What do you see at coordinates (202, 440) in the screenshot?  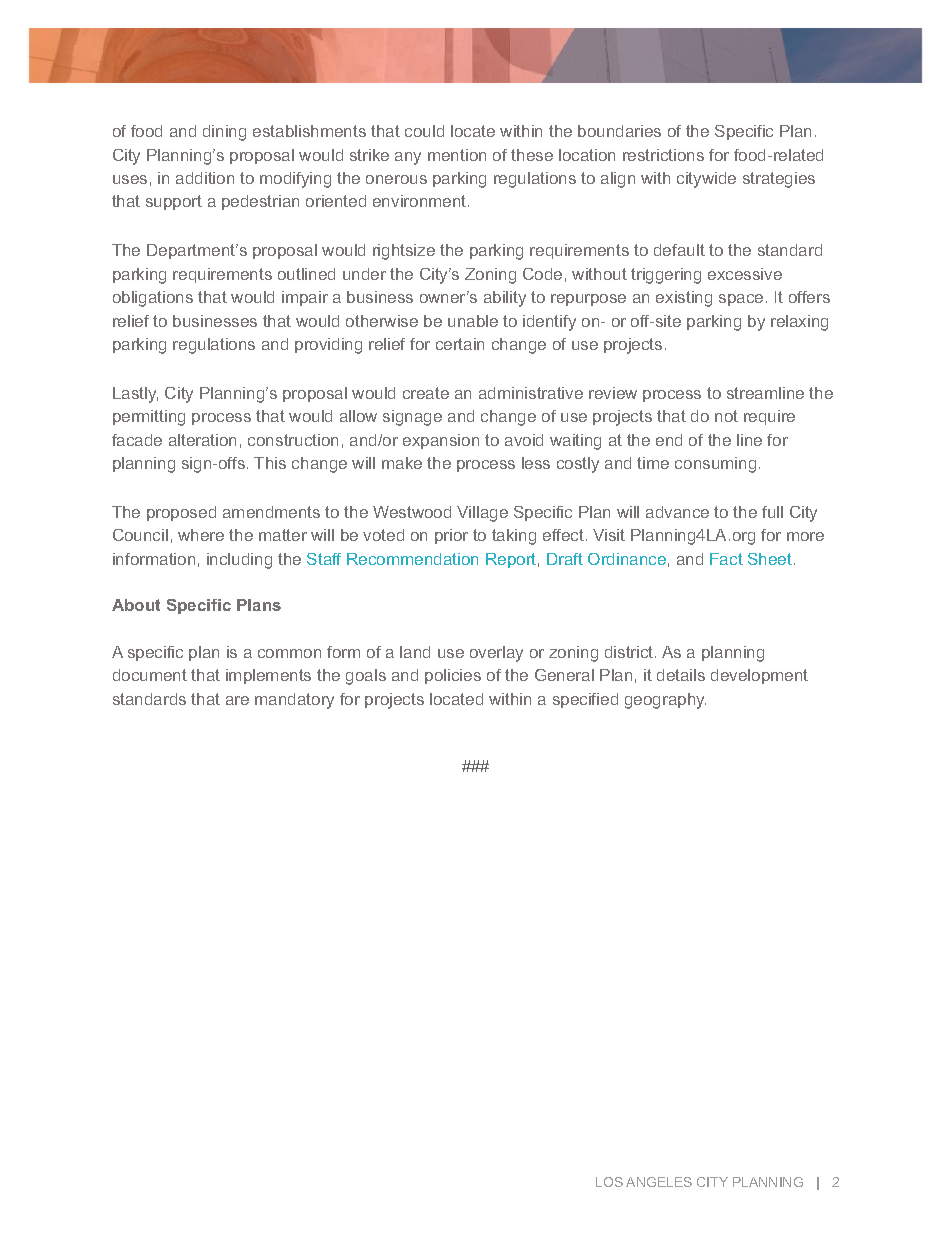 I see `alteration` at bounding box center [202, 440].
